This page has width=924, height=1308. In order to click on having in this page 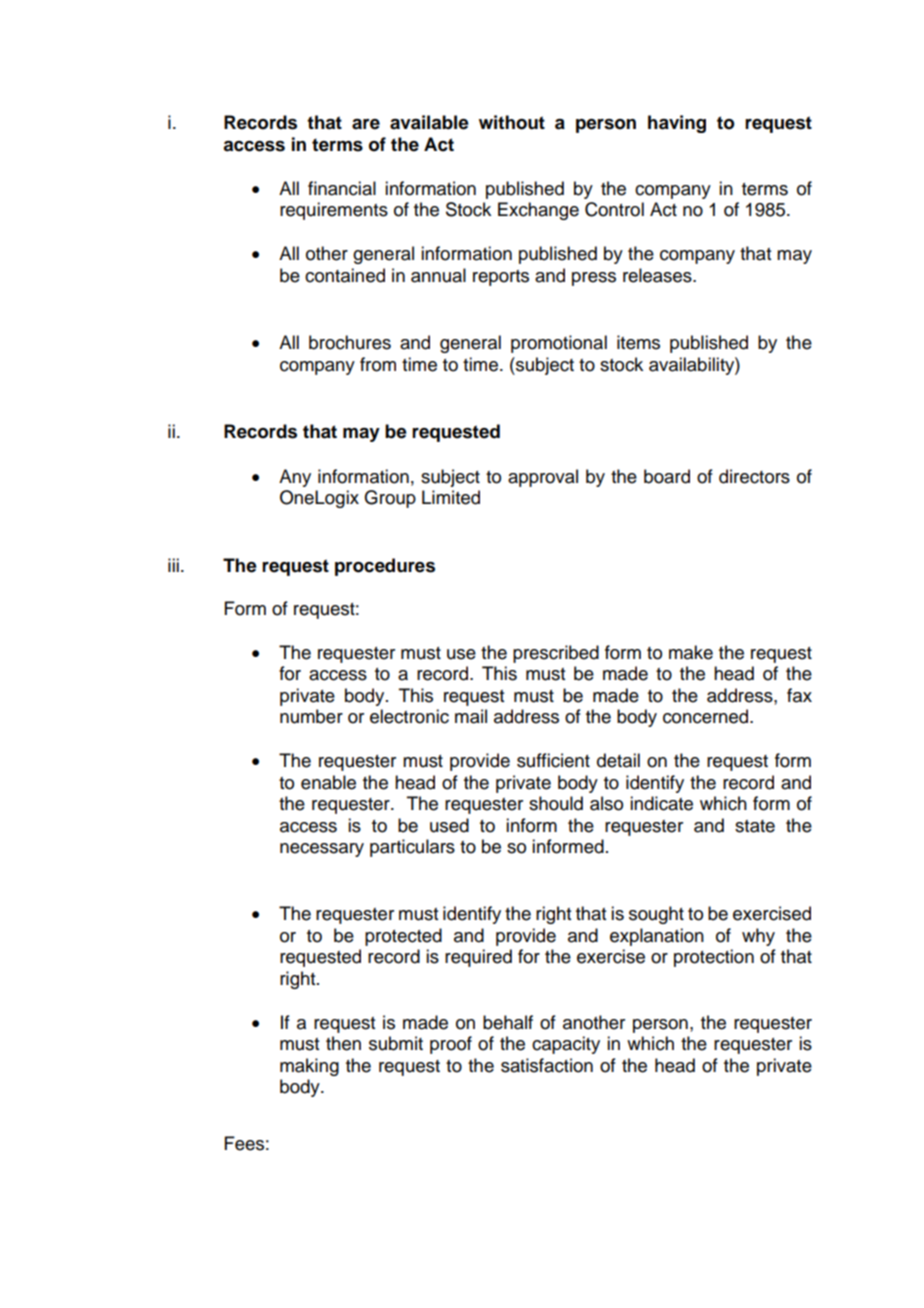, I will do `click(677, 124)`.
